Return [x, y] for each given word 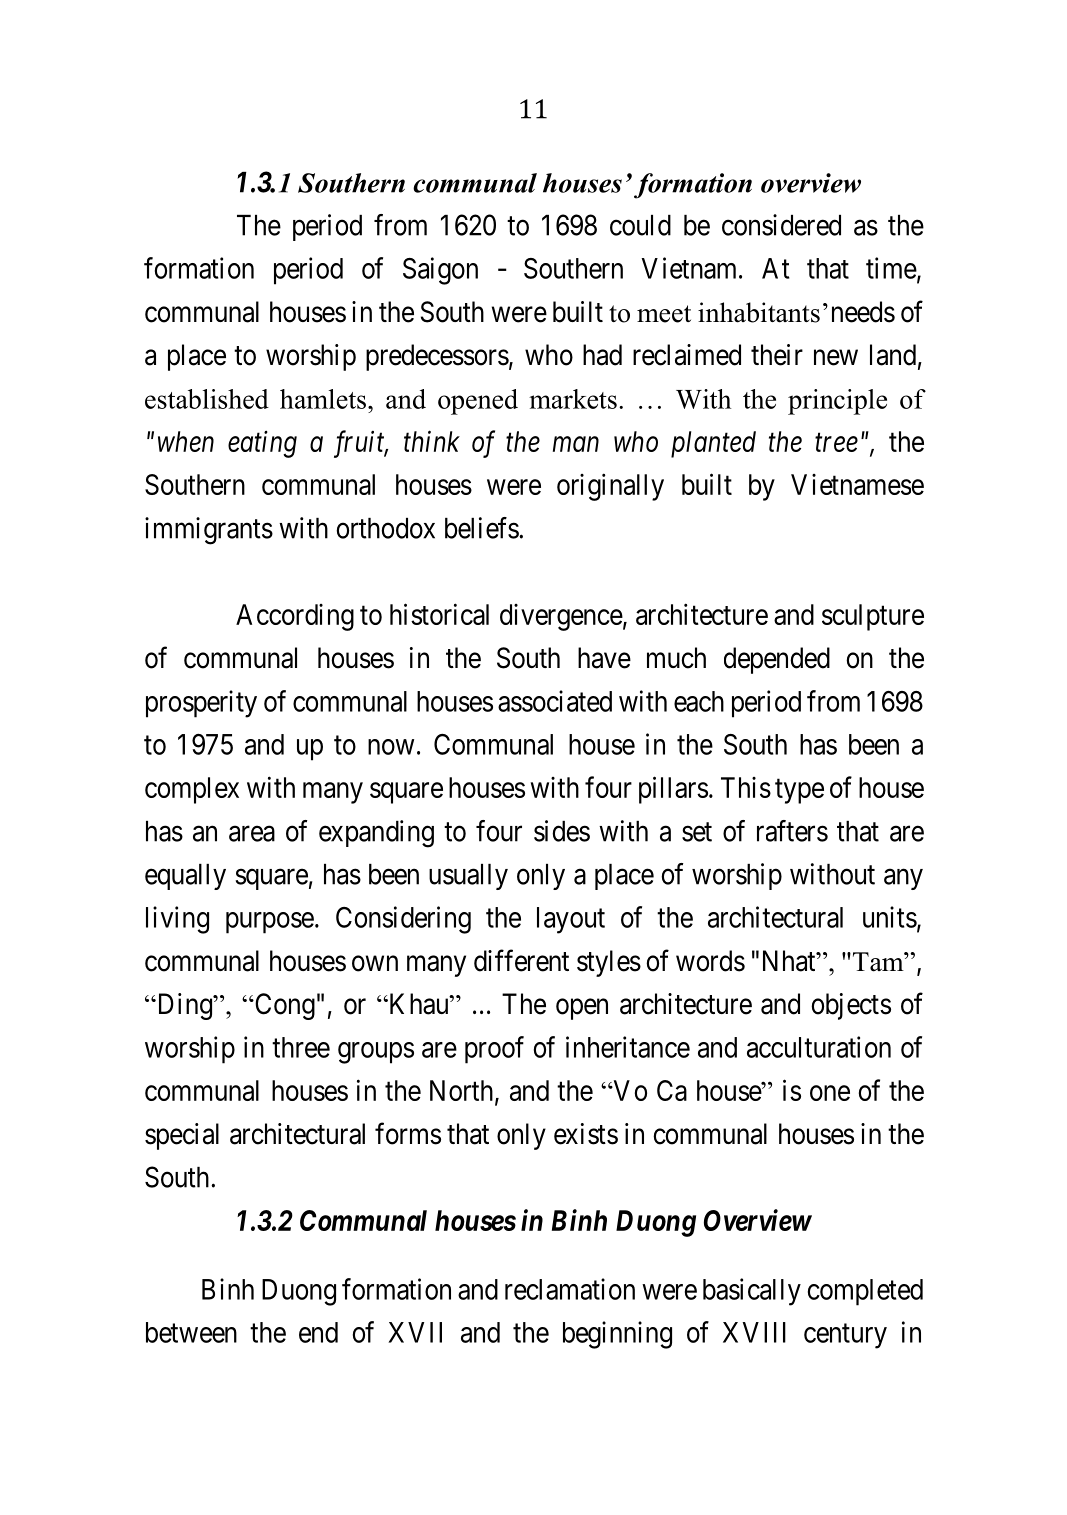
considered [781, 225]
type [799, 791]
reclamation [570, 1289]
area [252, 834]
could [640, 225]
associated [555, 701]
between [191, 1332]
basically [752, 1292]
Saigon [440, 271]
